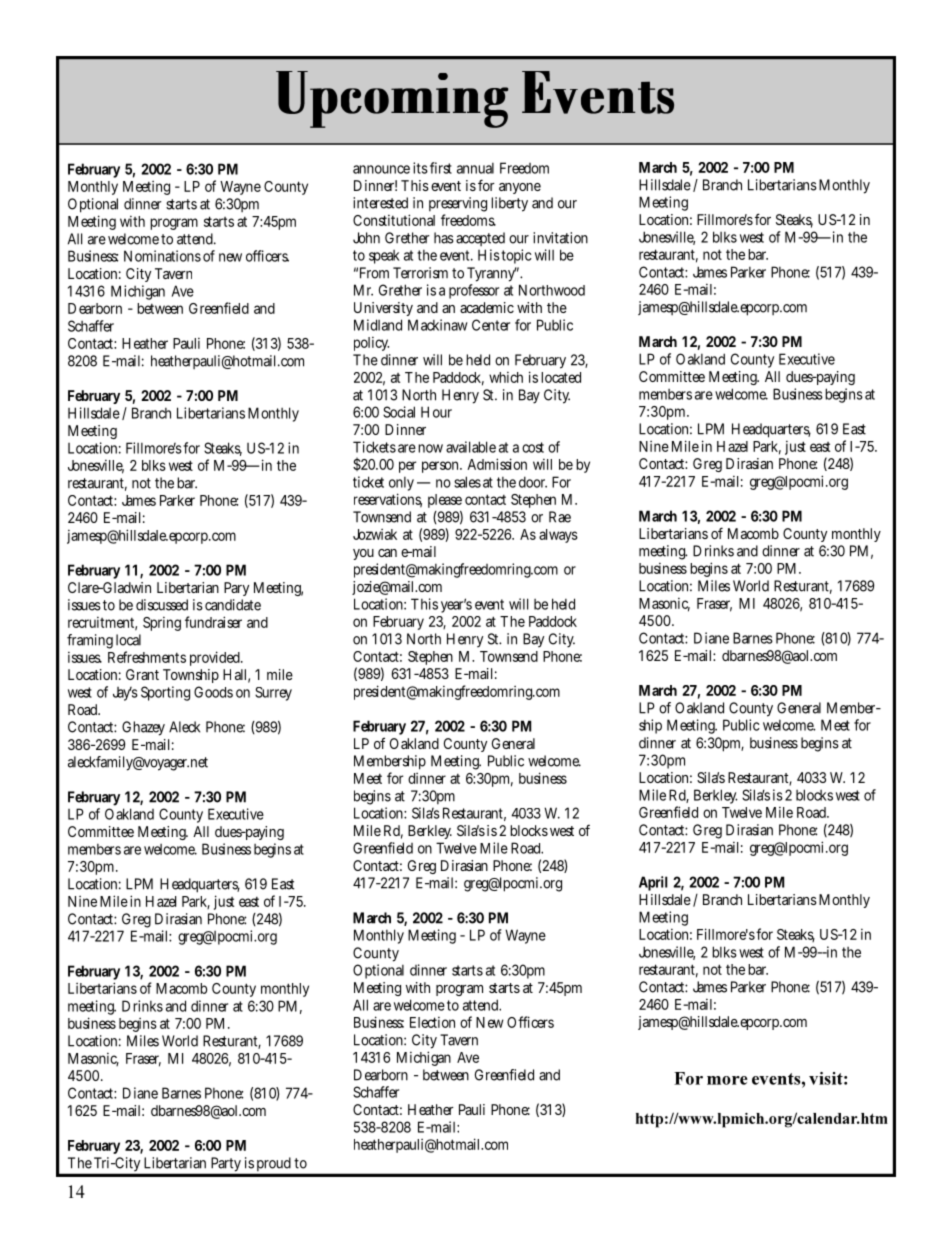 This page has width=952, height=1233. Describe the element at coordinates (213, 692) in the page. I see `Goods` at that location.
